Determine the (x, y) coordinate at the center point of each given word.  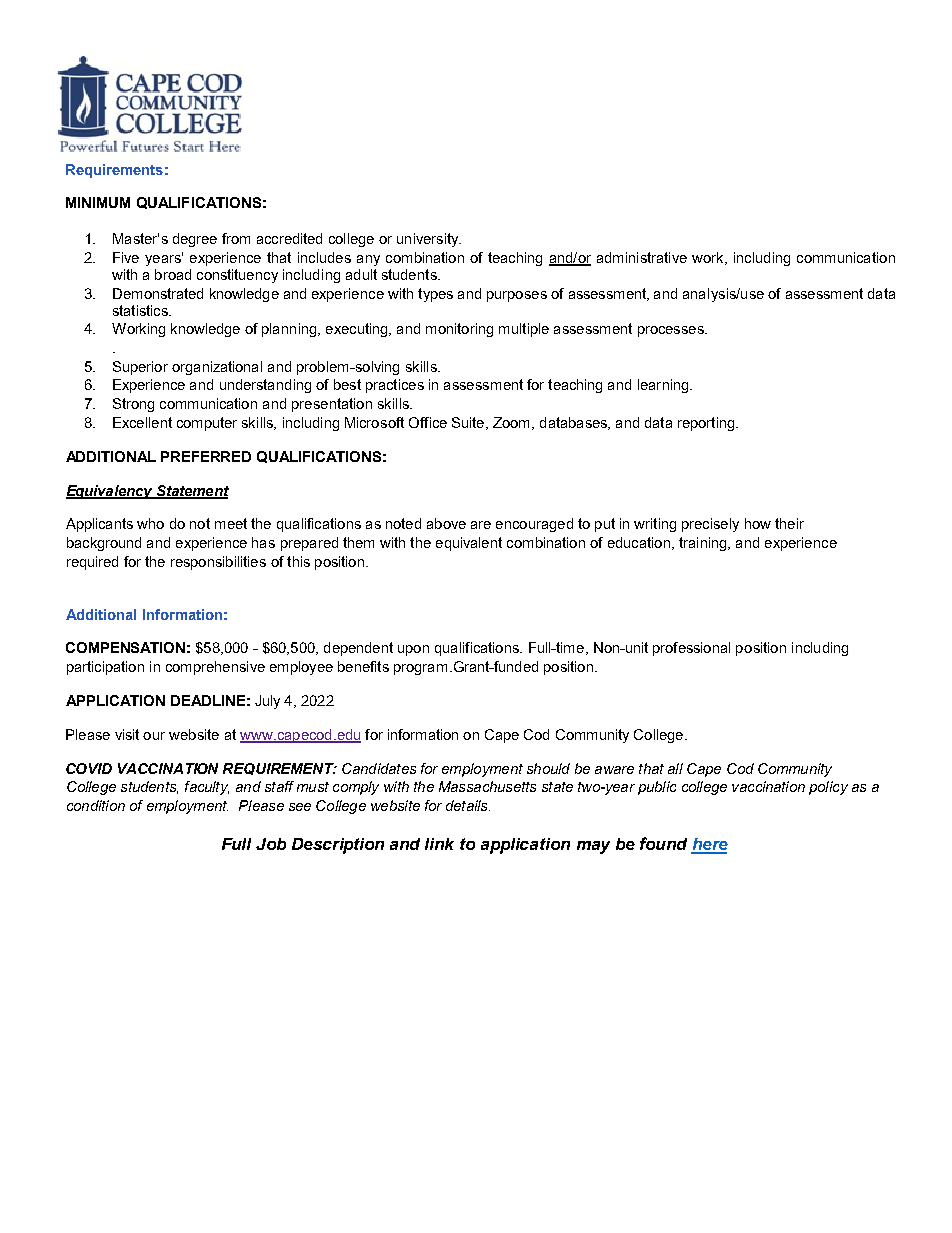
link (439, 844)
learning (664, 386)
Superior (140, 368)
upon (413, 650)
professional (691, 649)
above (446, 523)
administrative (642, 257)
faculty (207, 788)
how (758, 523)
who (150, 523)
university (429, 240)
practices (395, 386)
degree (195, 240)
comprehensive (215, 668)
